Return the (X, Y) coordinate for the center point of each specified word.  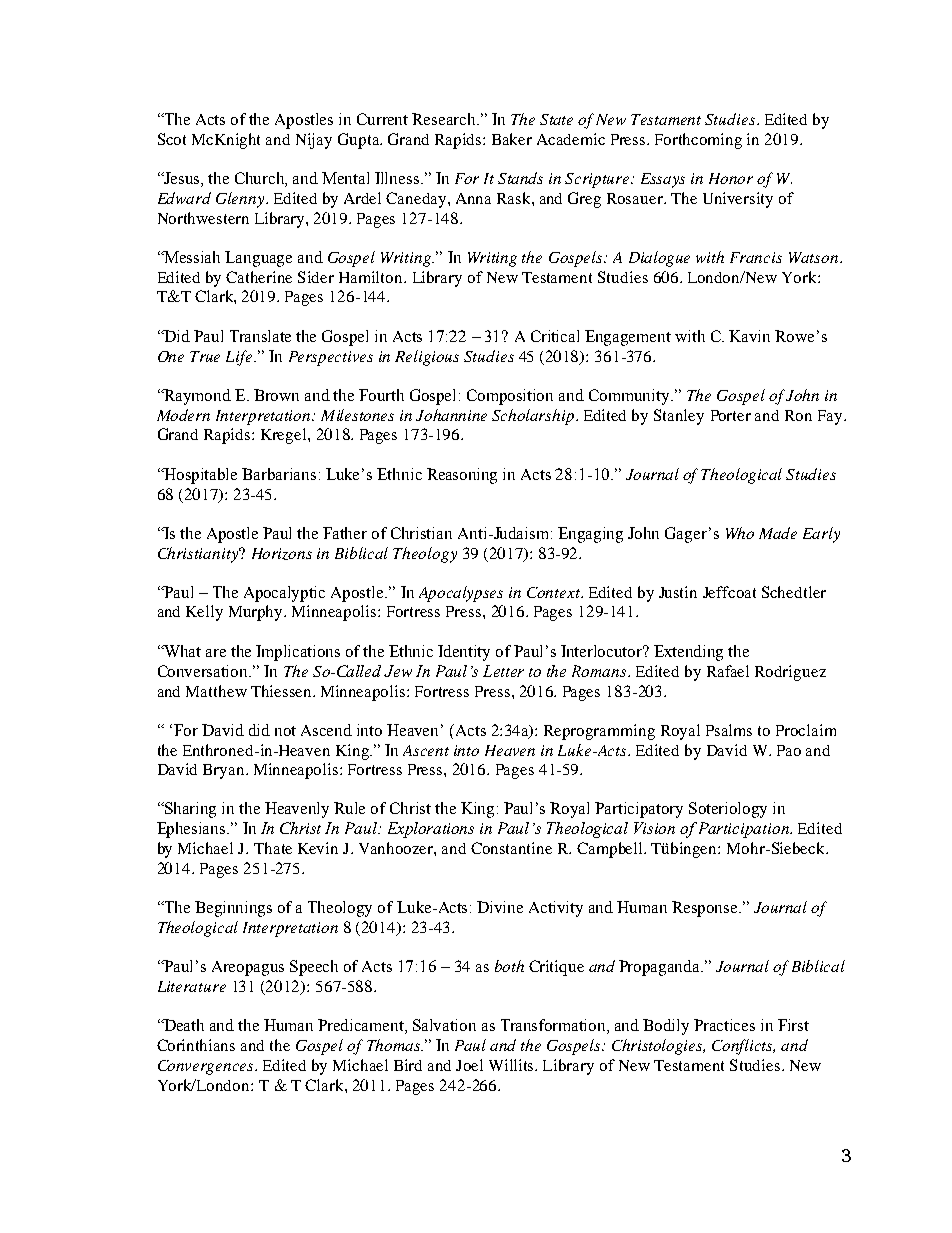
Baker (512, 139)
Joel (469, 1065)
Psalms (729, 730)
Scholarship (533, 417)
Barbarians (279, 474)
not (285, 731)
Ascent (426, 750)
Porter (731, 415)
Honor (731, 178)
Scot (172, 139)
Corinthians (196, 1045)
